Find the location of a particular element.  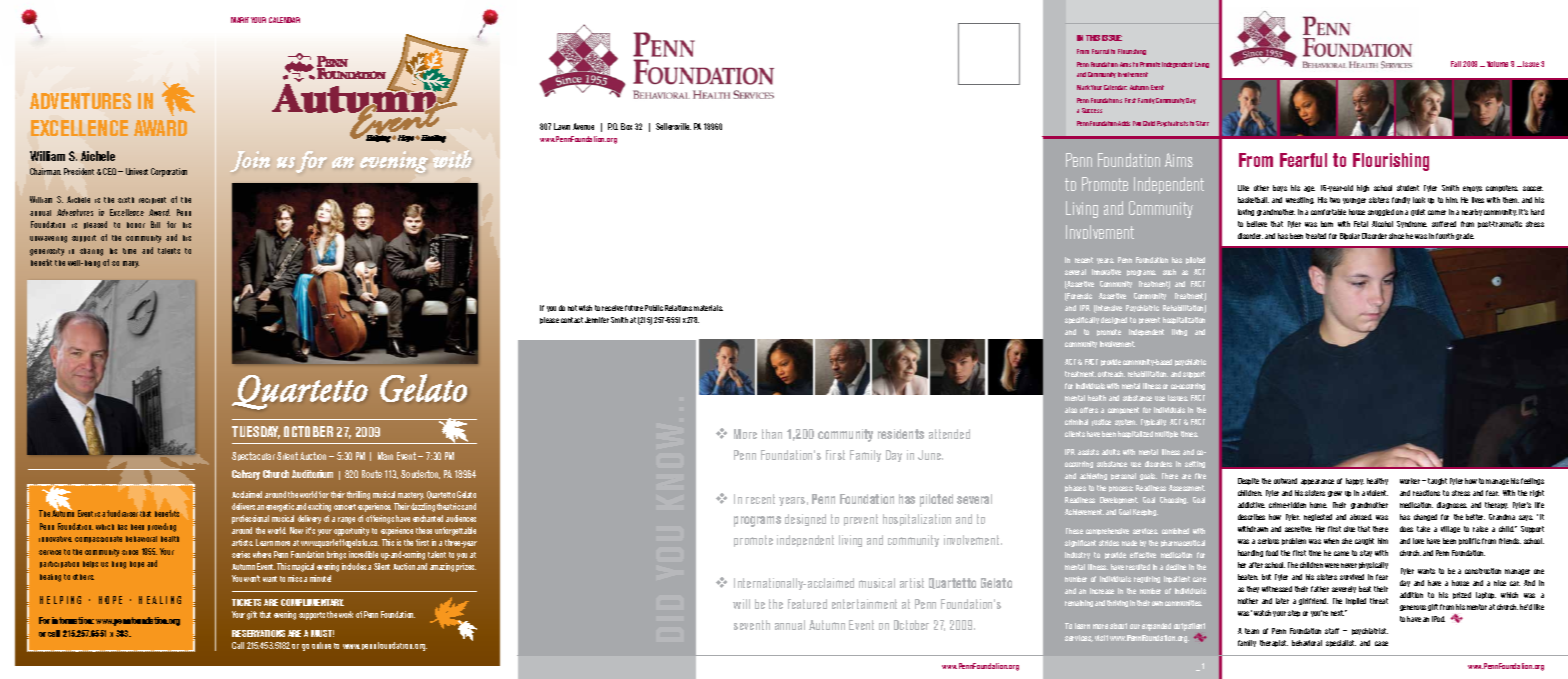

Intensive is located at coordinates (1108, 309).
